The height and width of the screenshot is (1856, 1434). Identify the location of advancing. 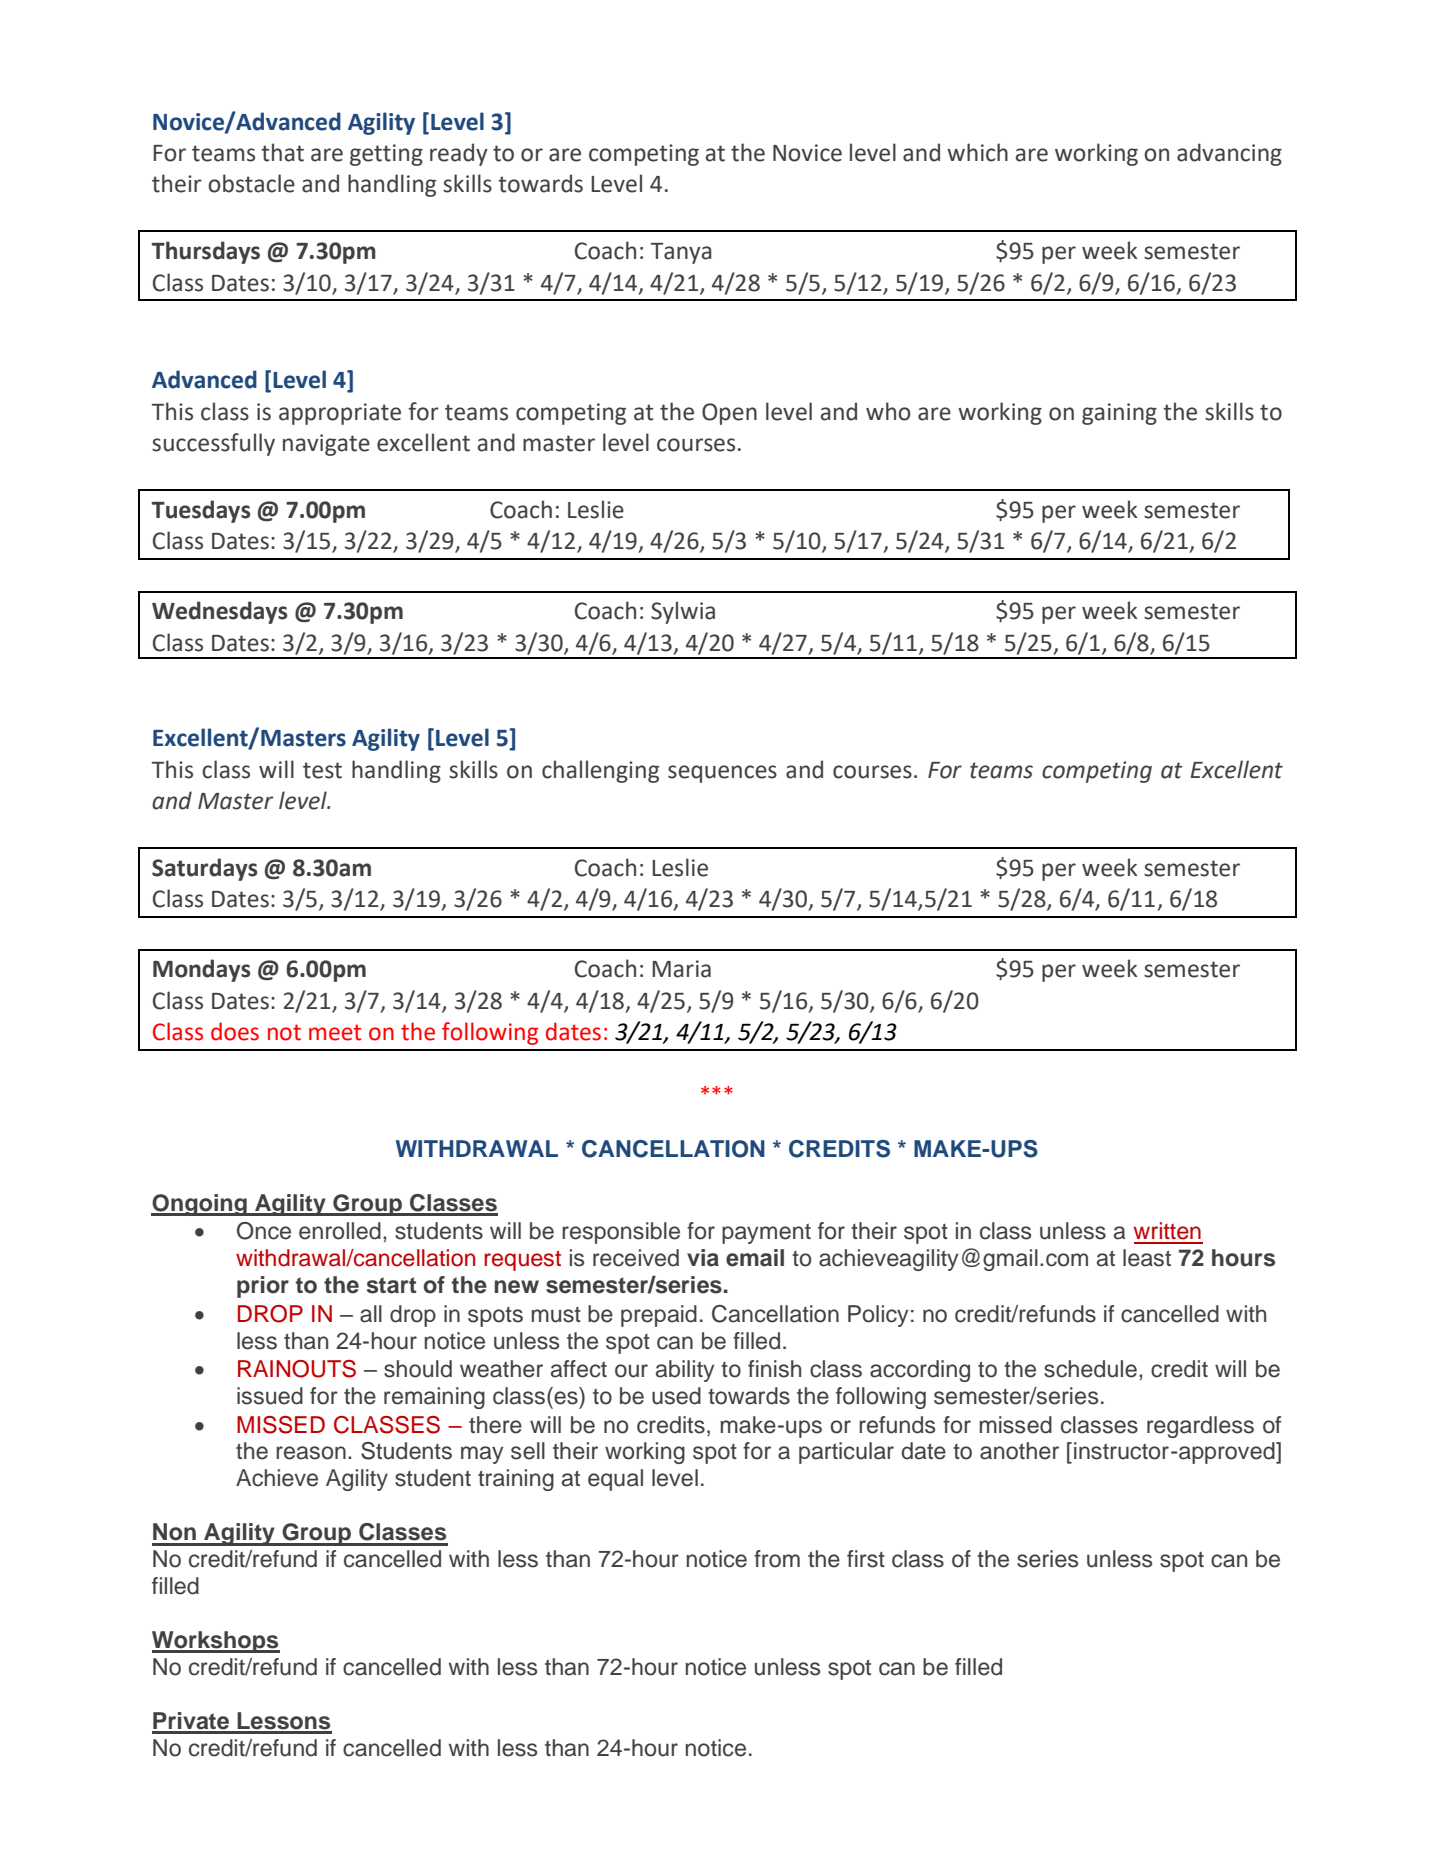
(1229, 154).
